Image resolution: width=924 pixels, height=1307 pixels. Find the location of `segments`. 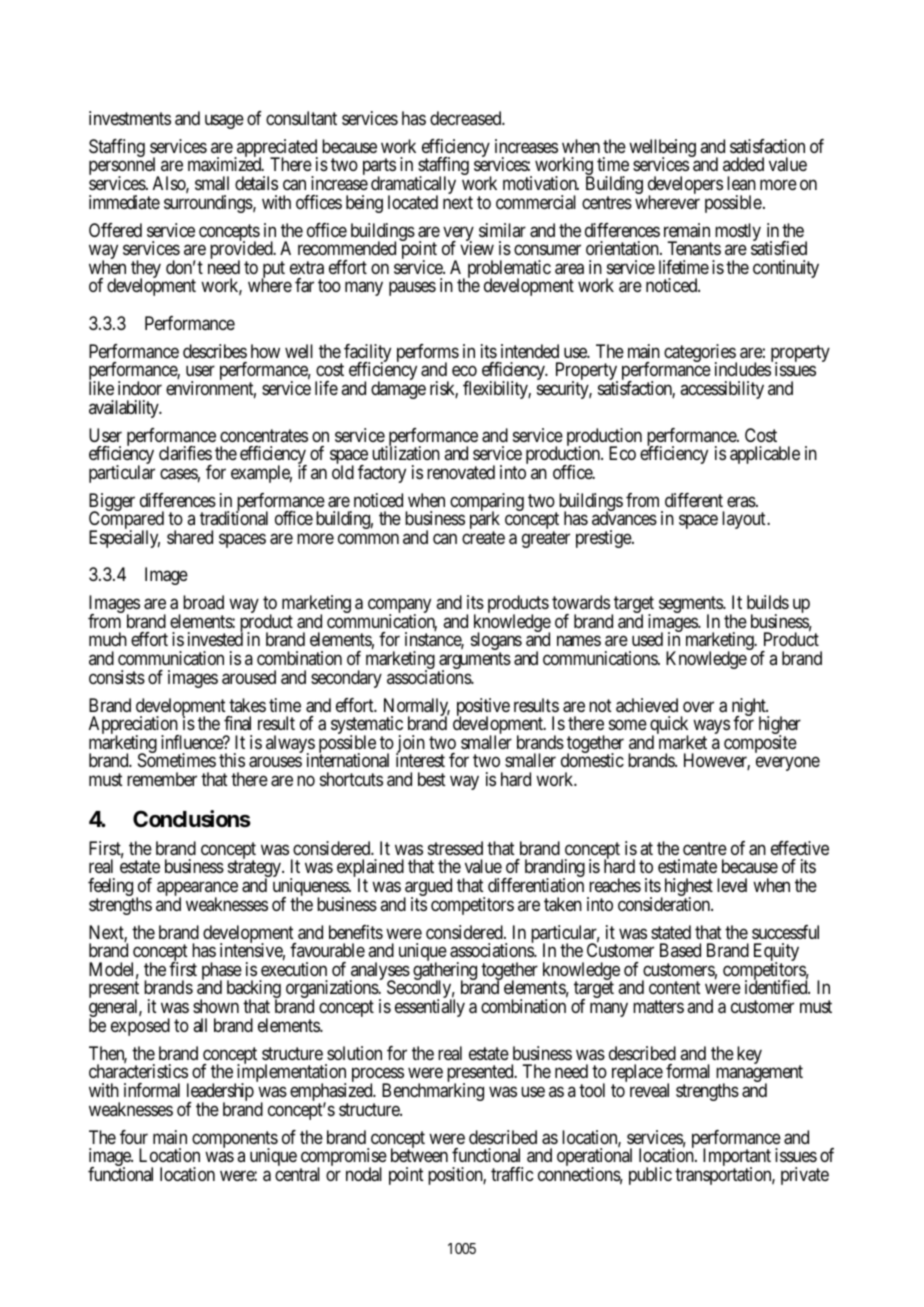

segments is located at coordinates (691, 606).
